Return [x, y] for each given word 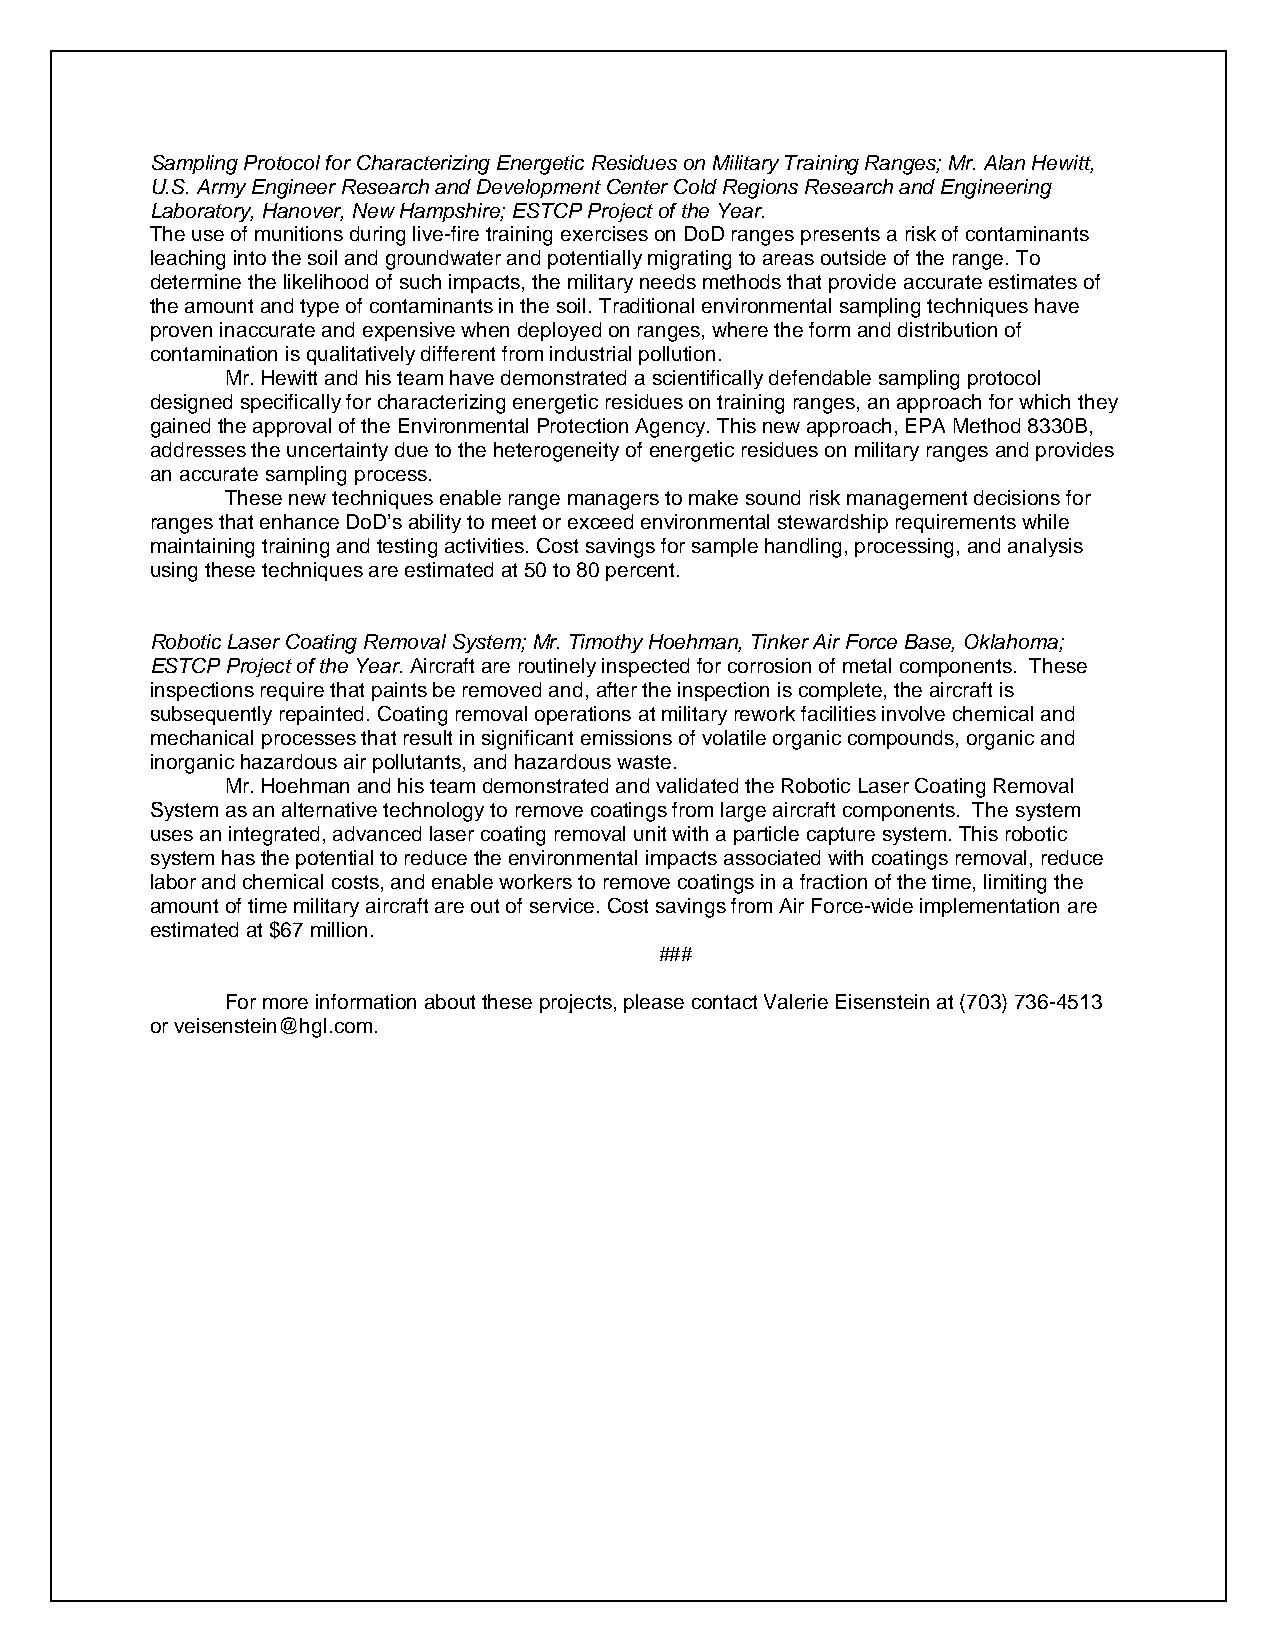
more [285, 1003]
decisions [1017, 497]
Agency [671, 428]
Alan [1004, 162]
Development [539, 188]
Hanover [303, 211]
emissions [626, 737]
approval [292, 427]
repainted [321, 715]
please [654, 1003]
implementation [989, 907]
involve [913, 713]
